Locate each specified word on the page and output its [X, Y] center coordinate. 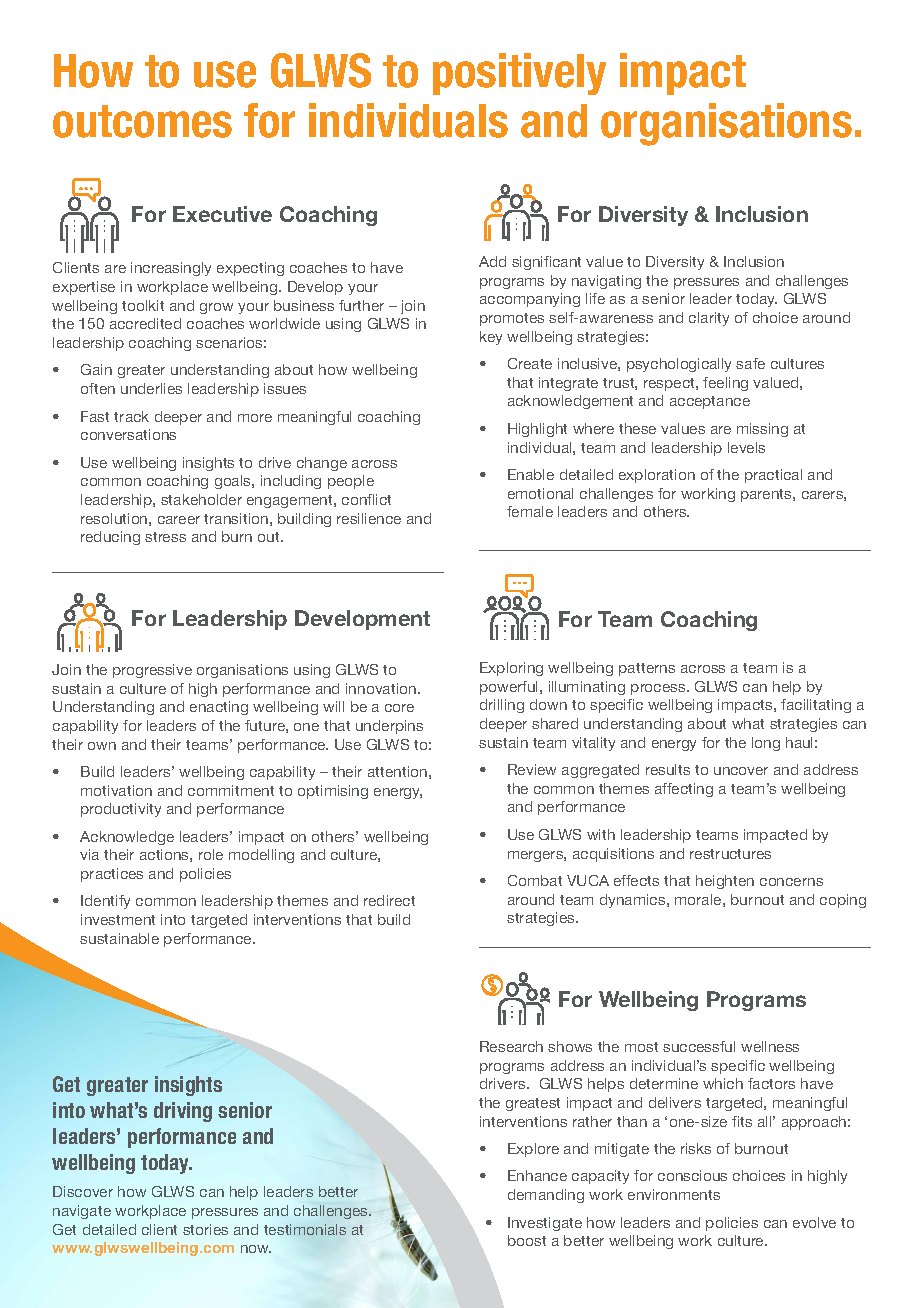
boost [527, 1240]
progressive [152, 671]
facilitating [816, 706]
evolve [814, 1222]
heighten [725, 882]
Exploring [511, 669]
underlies [151, 388]
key [491, 338]
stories [205, 1229]
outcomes [142, 121]
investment [118, 919]
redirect [389, 900]
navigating [606, 282]
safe [750, 363]
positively [519, 74]
